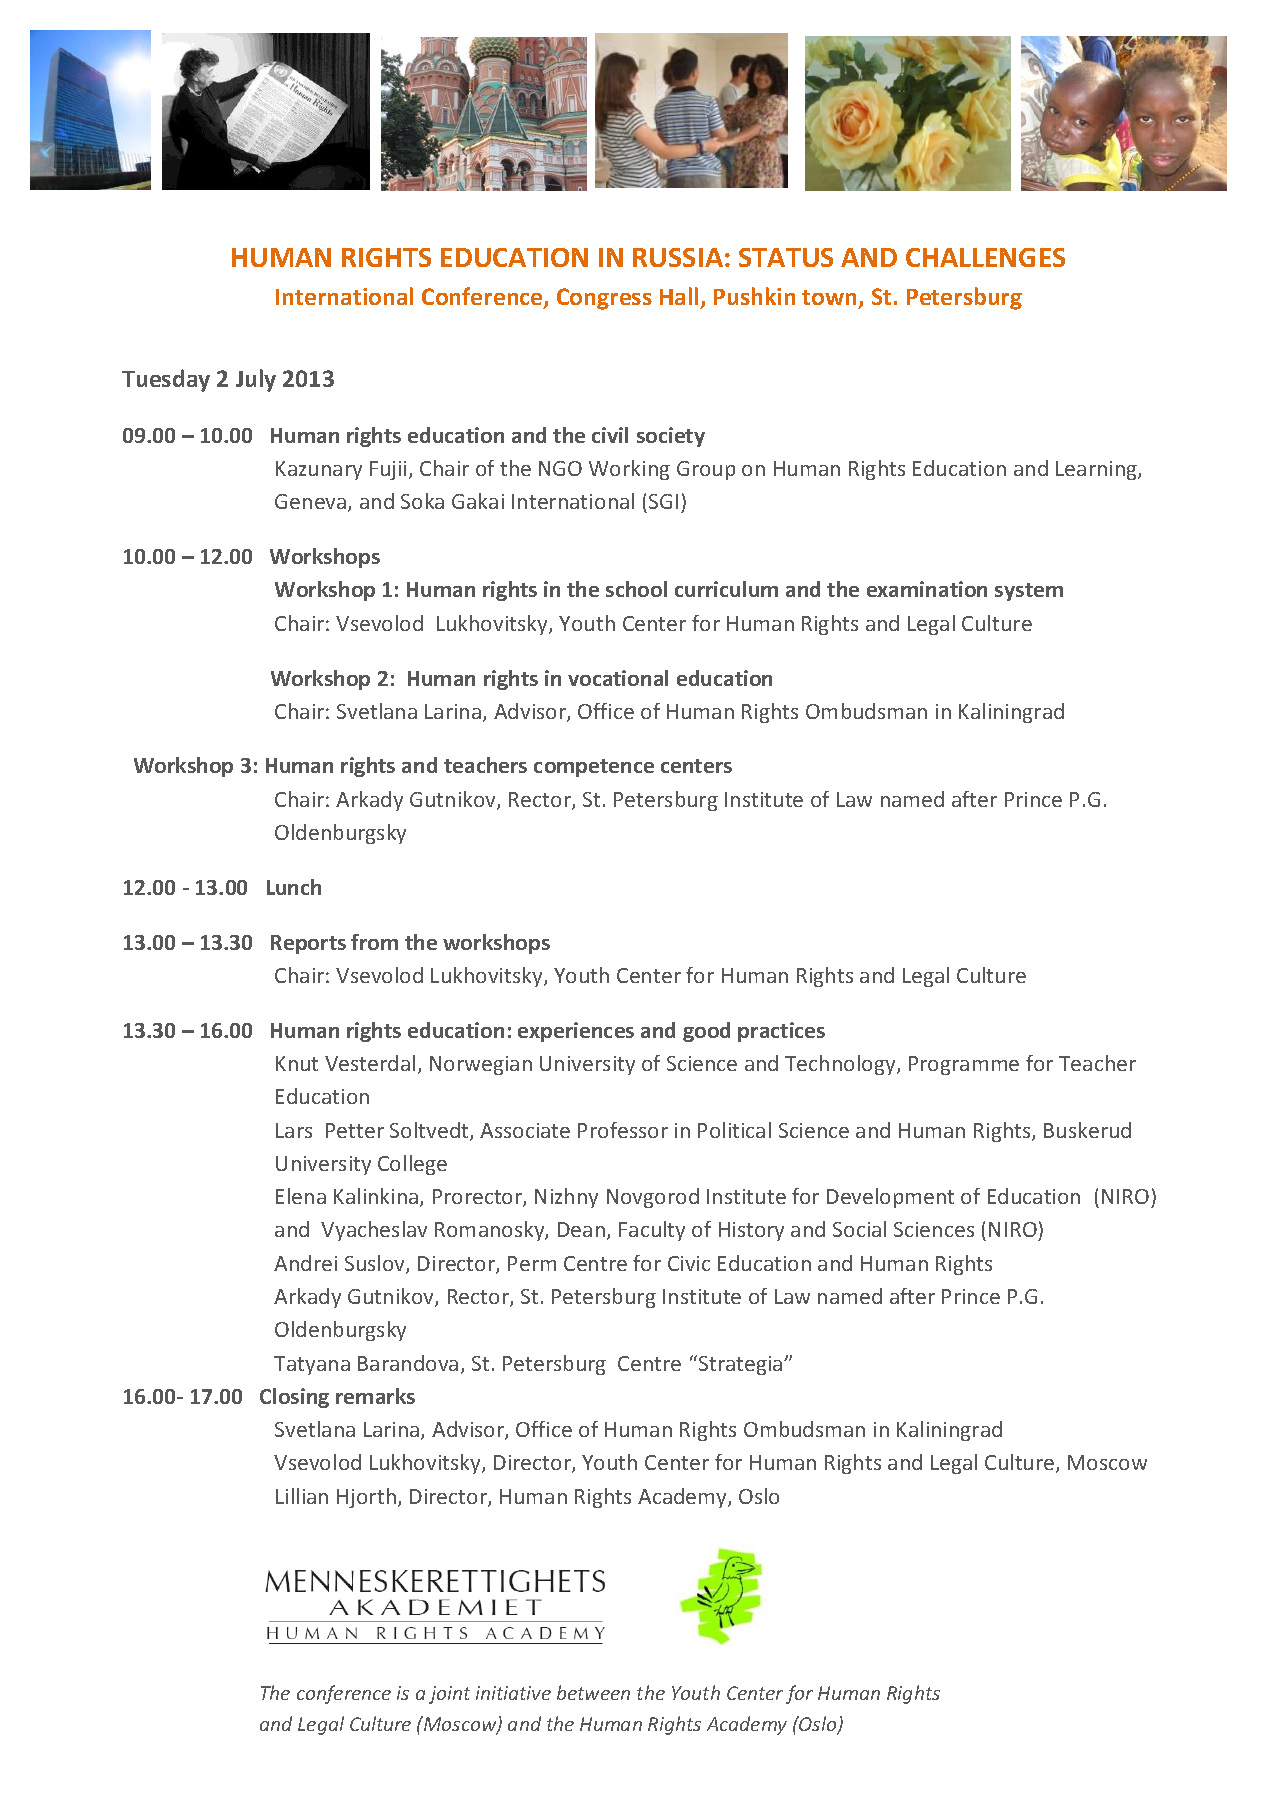 The height and width of the screenshot is (1814, 1282). I want to click on between, so click(593, 1692).
